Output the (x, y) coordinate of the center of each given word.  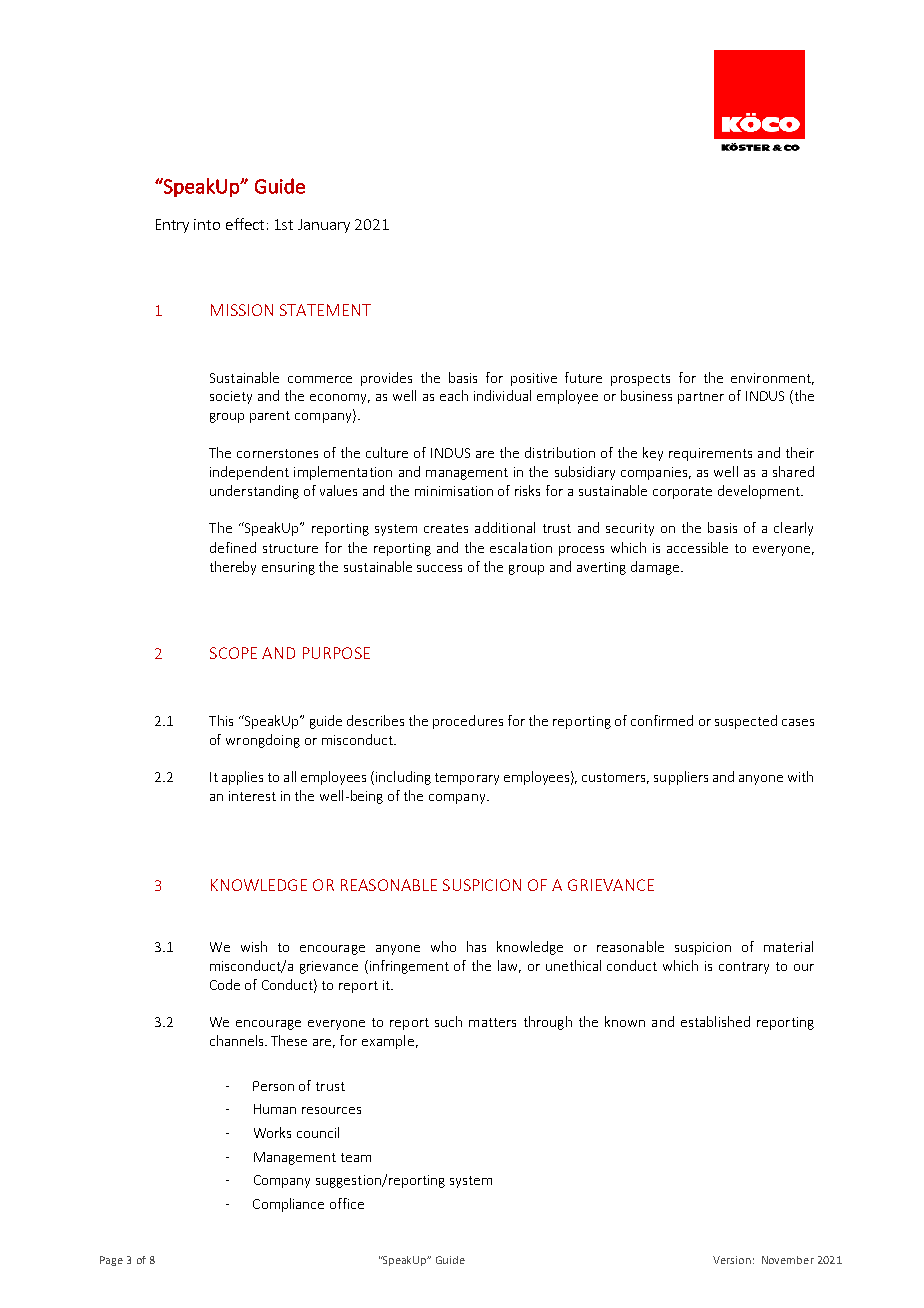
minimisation (454, 491)
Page (111, 1261)
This (221, 720)
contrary (744, 968)
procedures (468, 722)
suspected (746, 722)
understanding (254, 492)
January (324, 226)
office (347, 1203)
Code (225, 984)
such (448, 1021)
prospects (640, 380)
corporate (682, 493)
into (207, 224)
